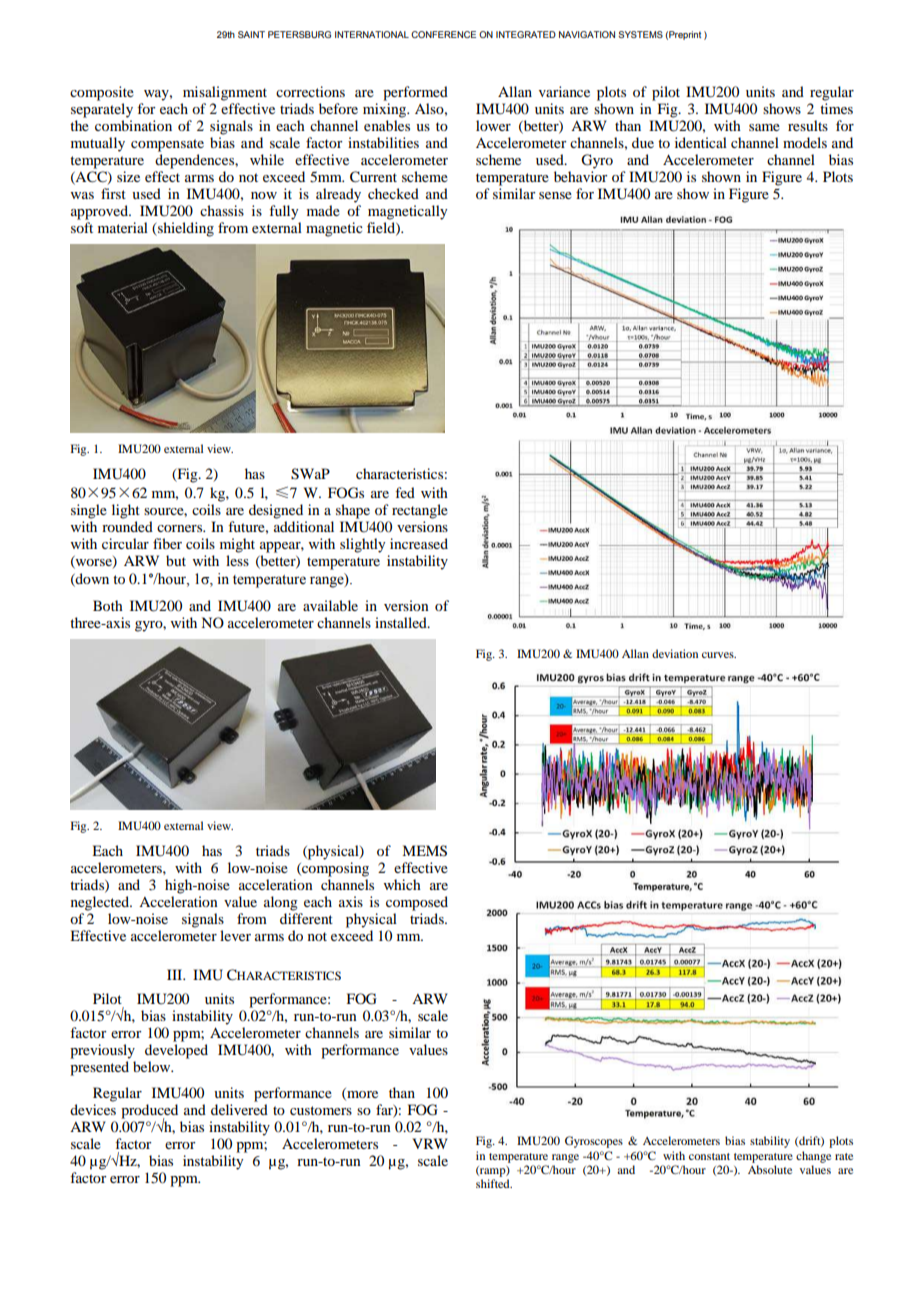 This image has height=1308, width=924. What do you see at coordinates (764, 127) in the image?
I see `same` at bounding box center [764, 127].
